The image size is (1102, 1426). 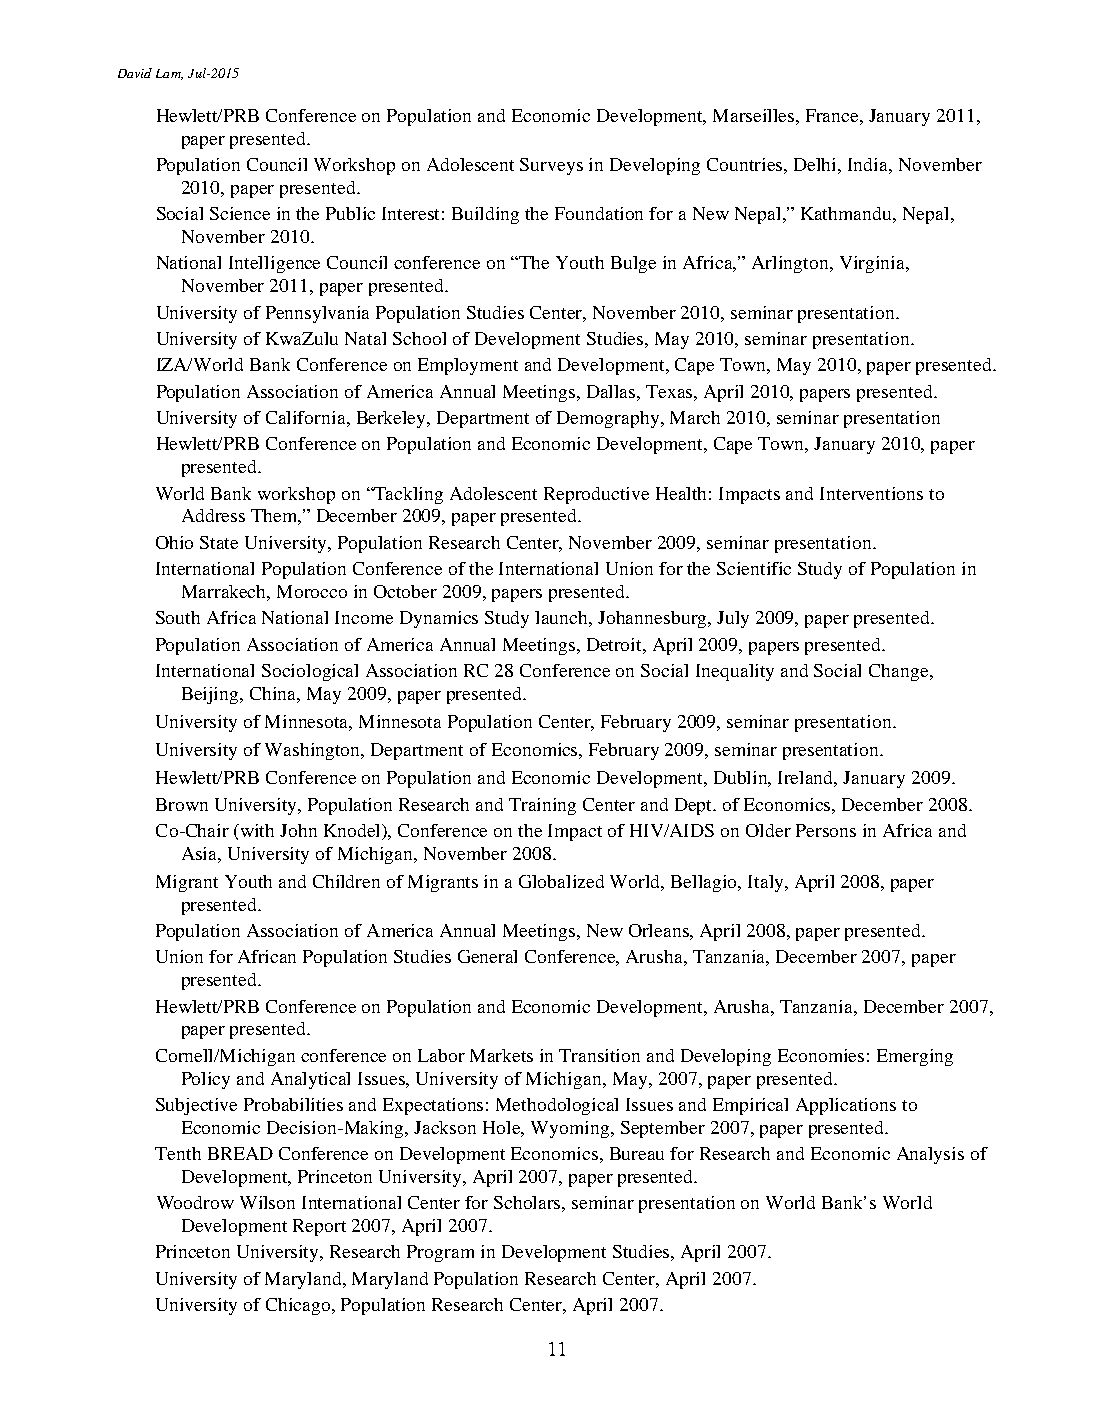 What do you see at coordinates (257, 830) in the screenshot?
I see `with` at bounding box center [257, 830].
